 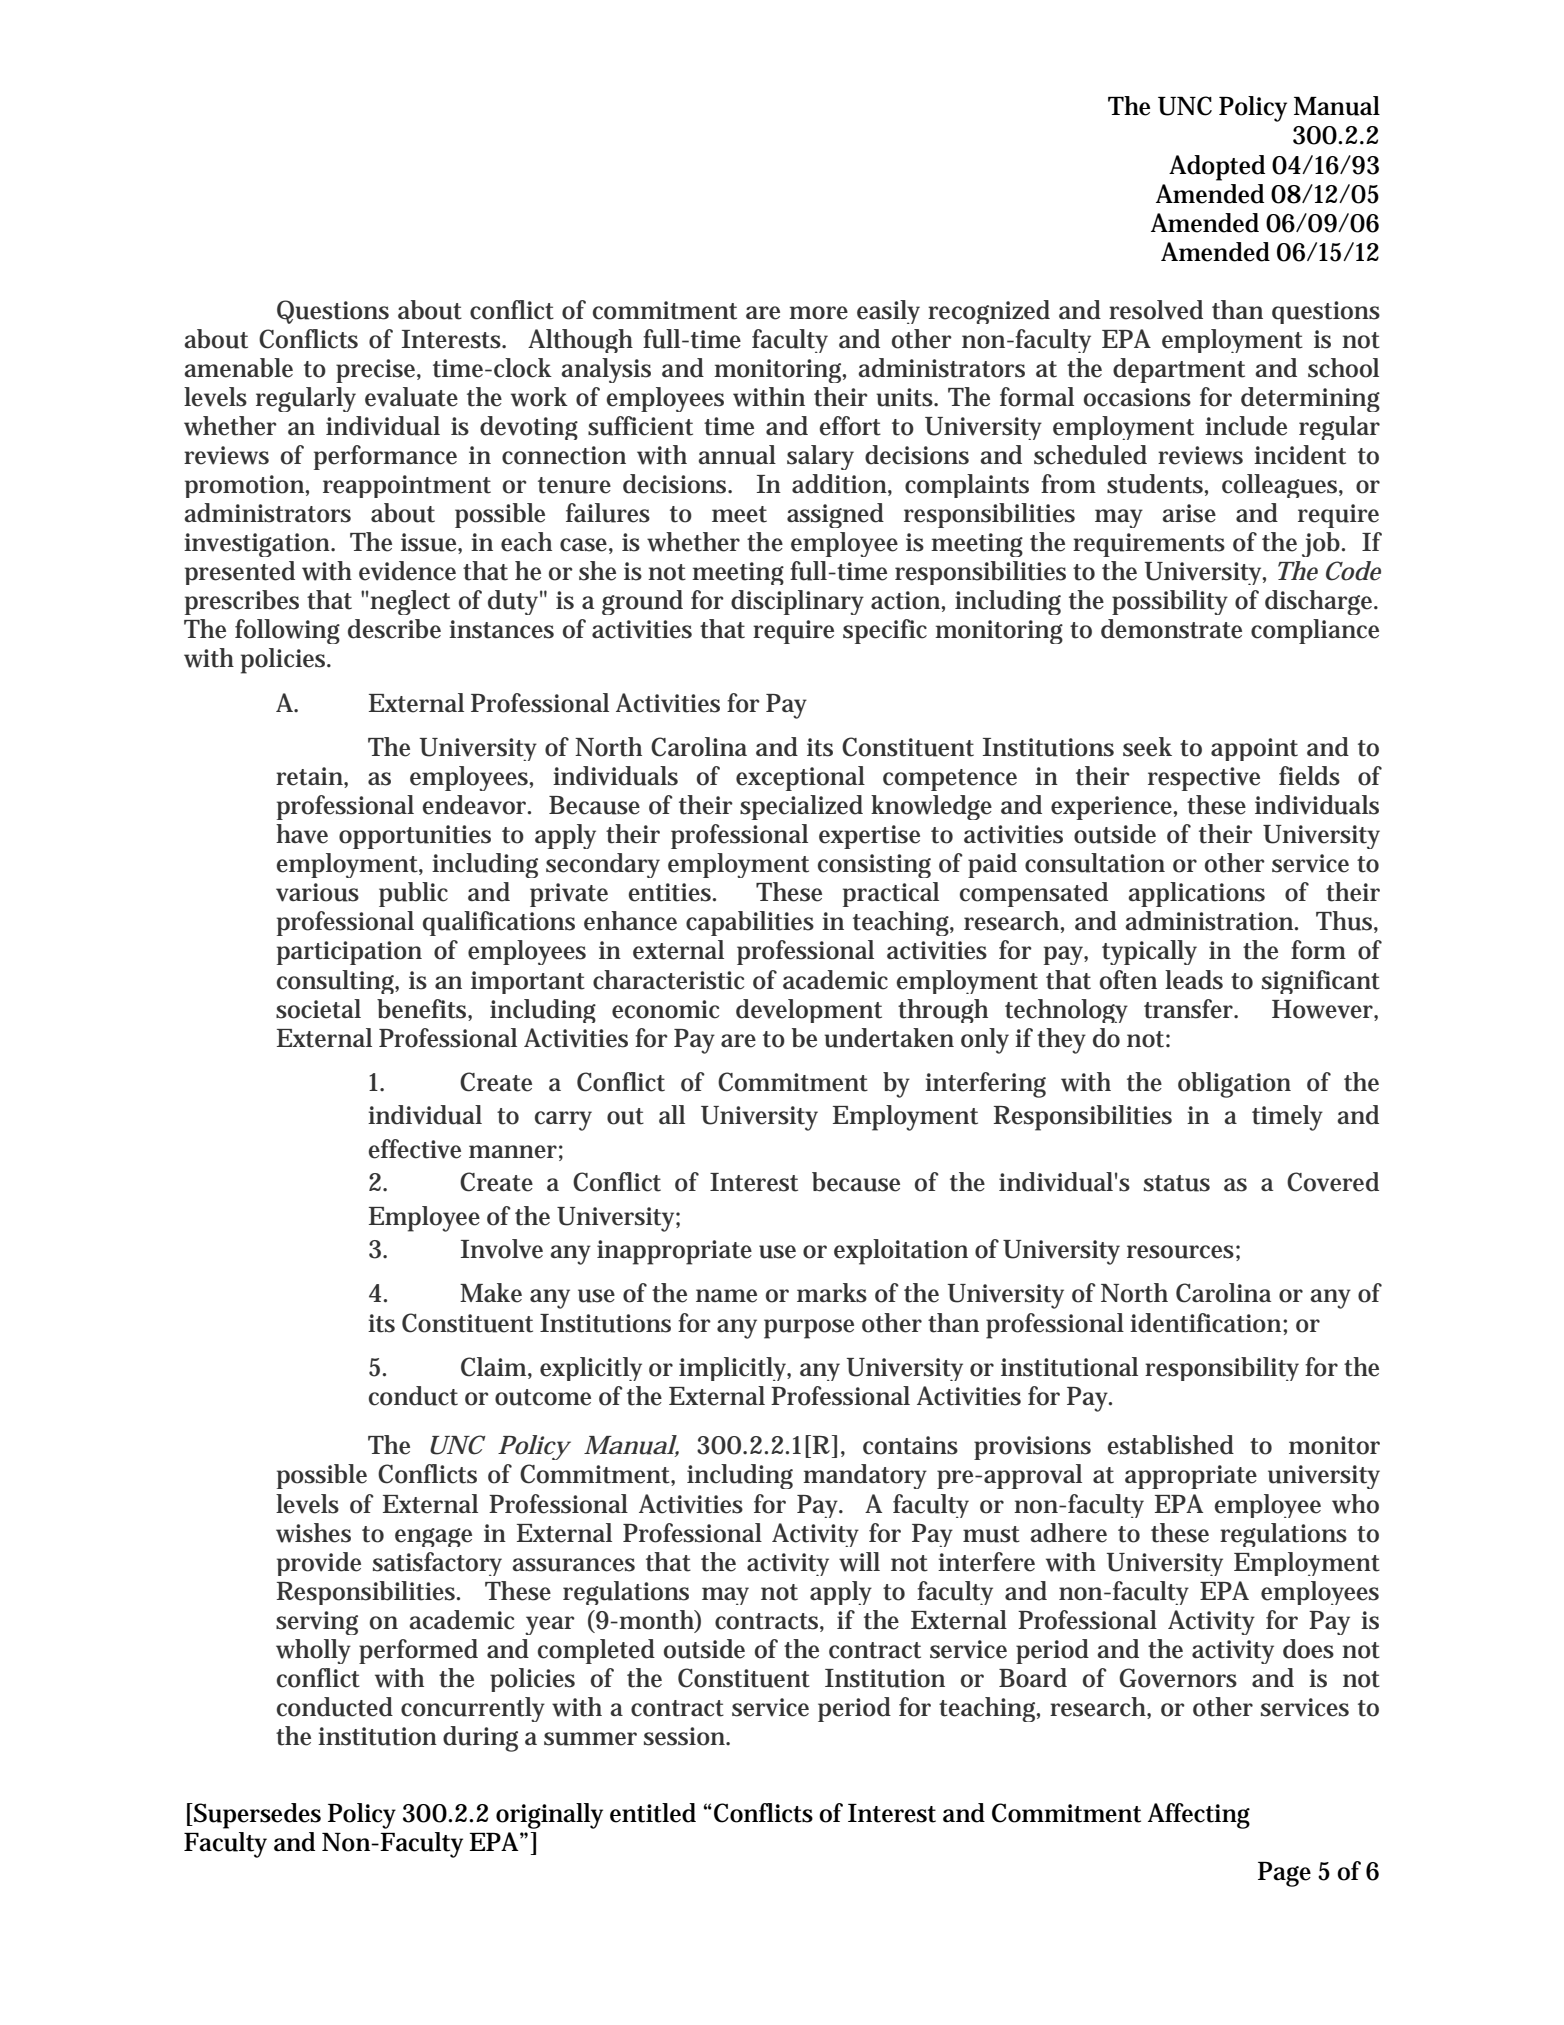 I want to click on Affecting, so click(x=1199, y=1816).
